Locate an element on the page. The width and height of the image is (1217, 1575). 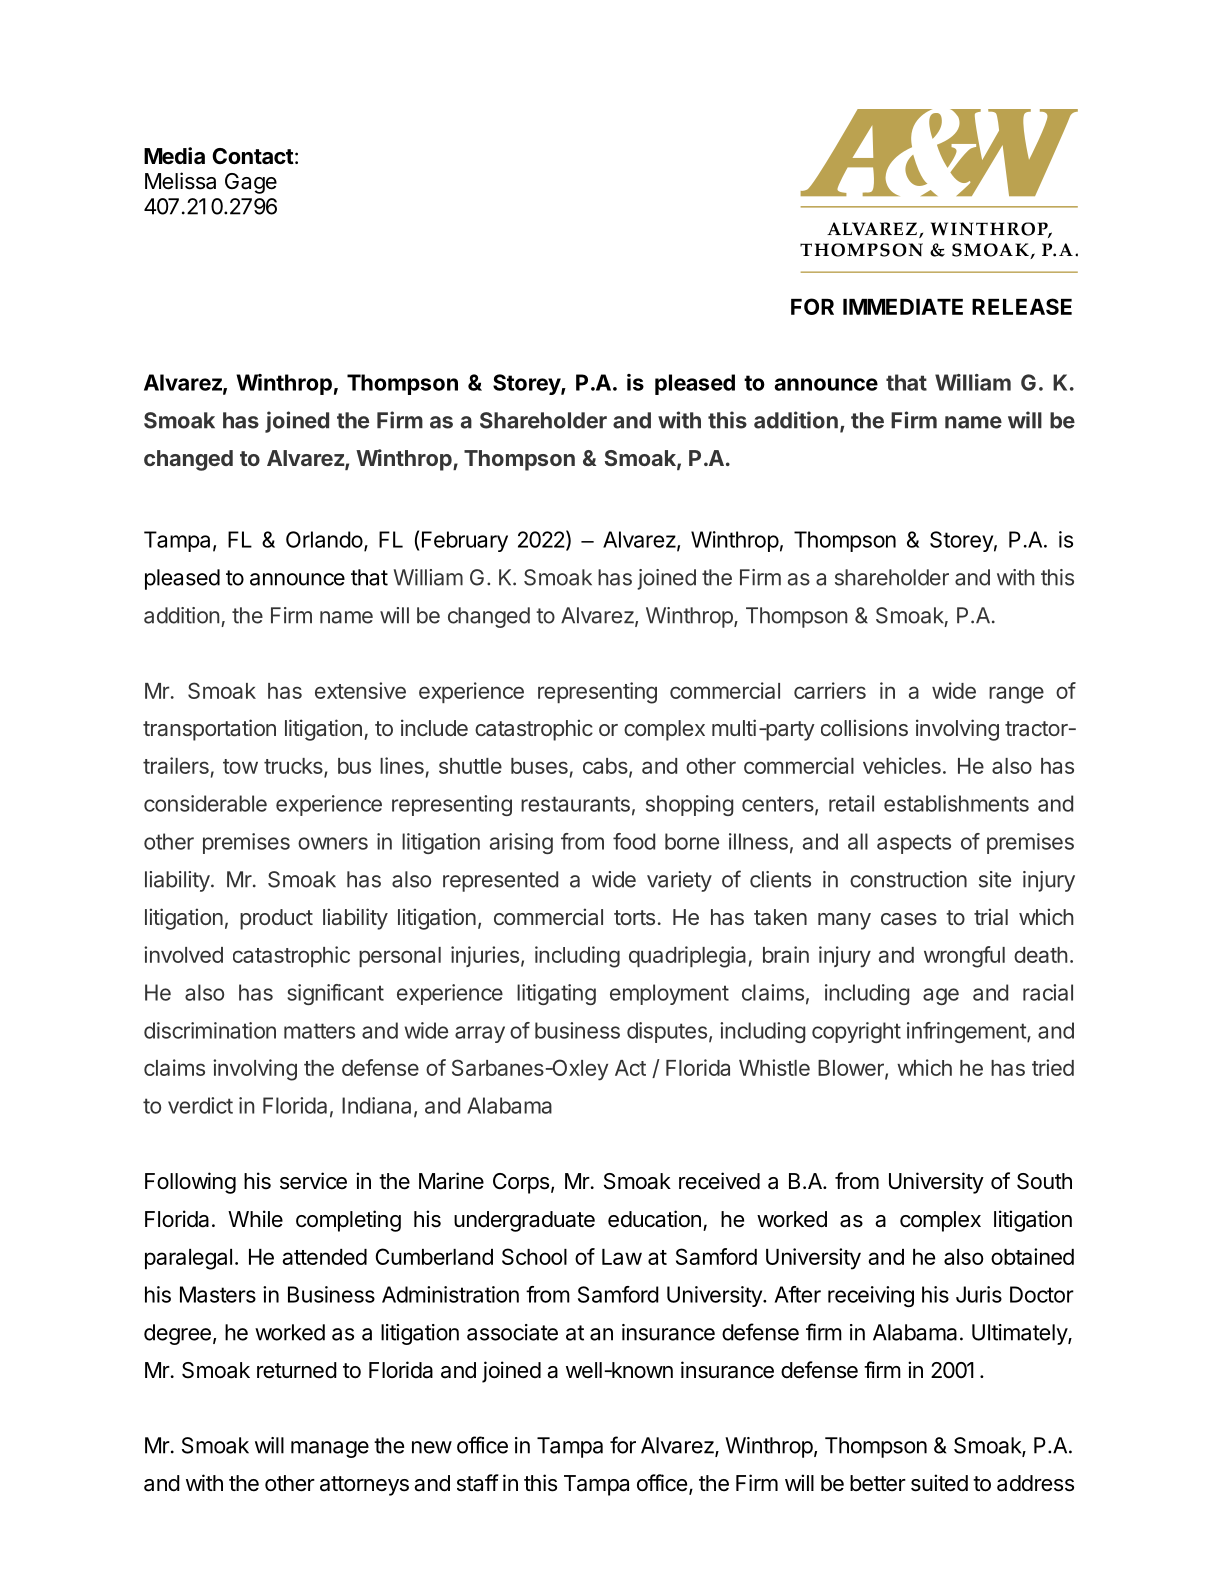
matters is located at coordinates (319, 1031).
